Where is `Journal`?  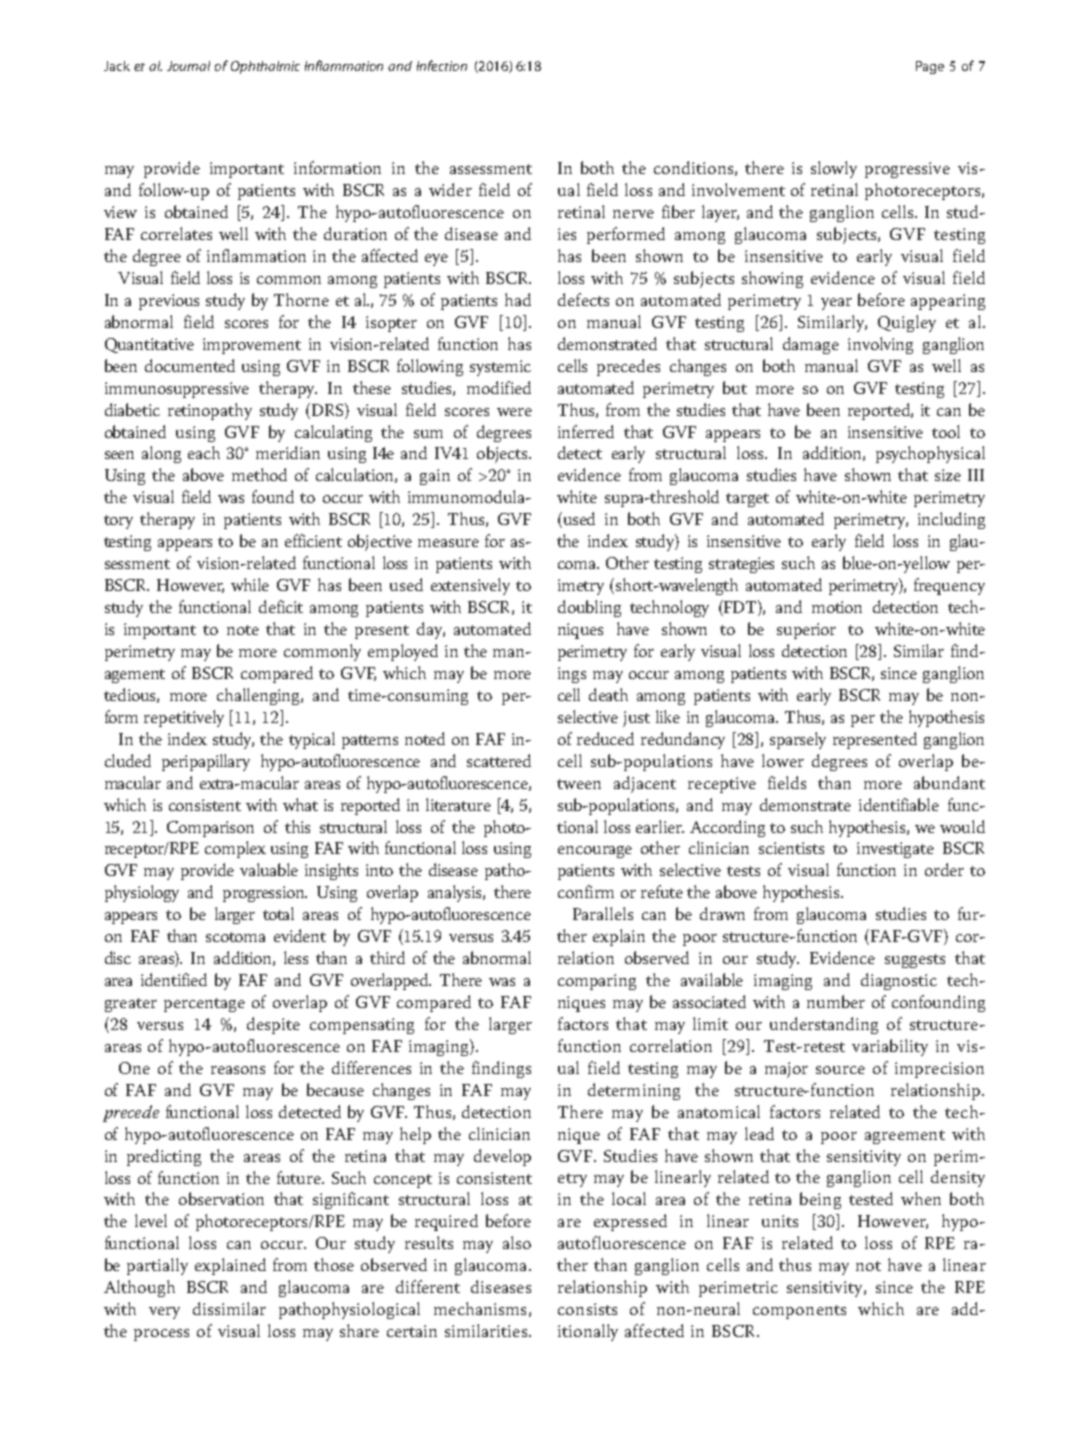 Journal is located at coordinates (188, 66).
